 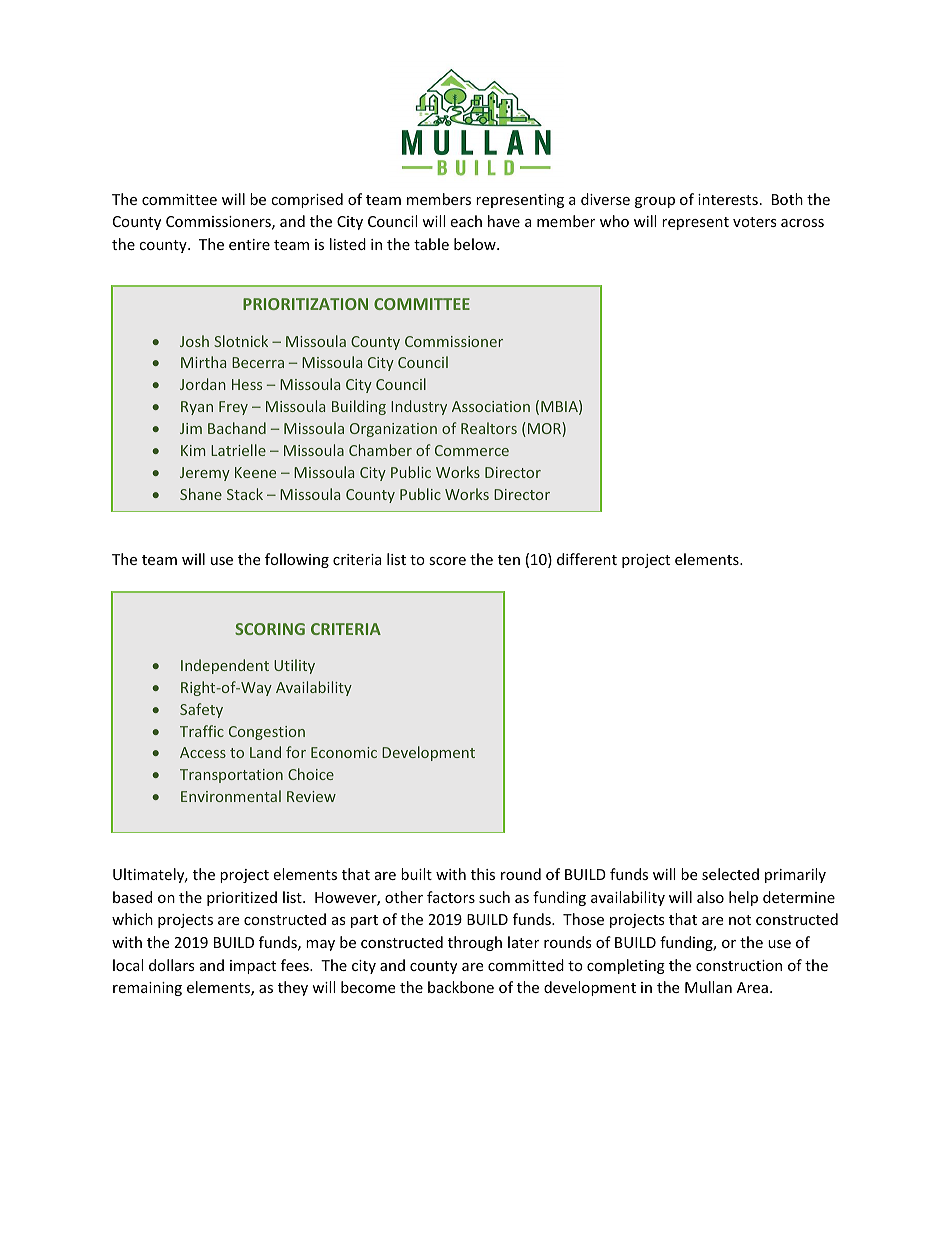 What do you see at coordinates (491, 406) in the document?
I see `Association` at bounding box center [491, 406].
